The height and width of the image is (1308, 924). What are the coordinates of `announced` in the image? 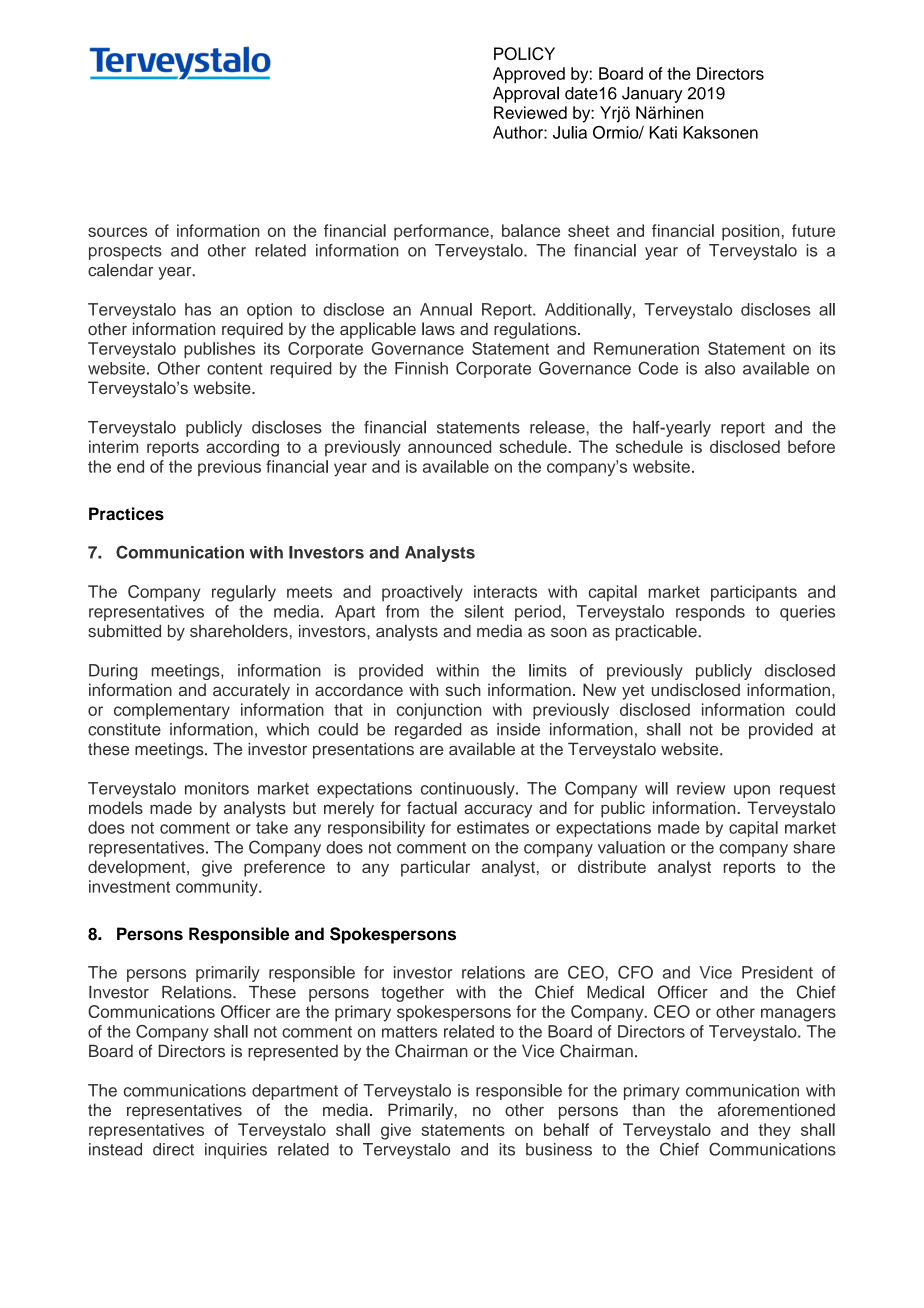 It's located at (449, 446).
